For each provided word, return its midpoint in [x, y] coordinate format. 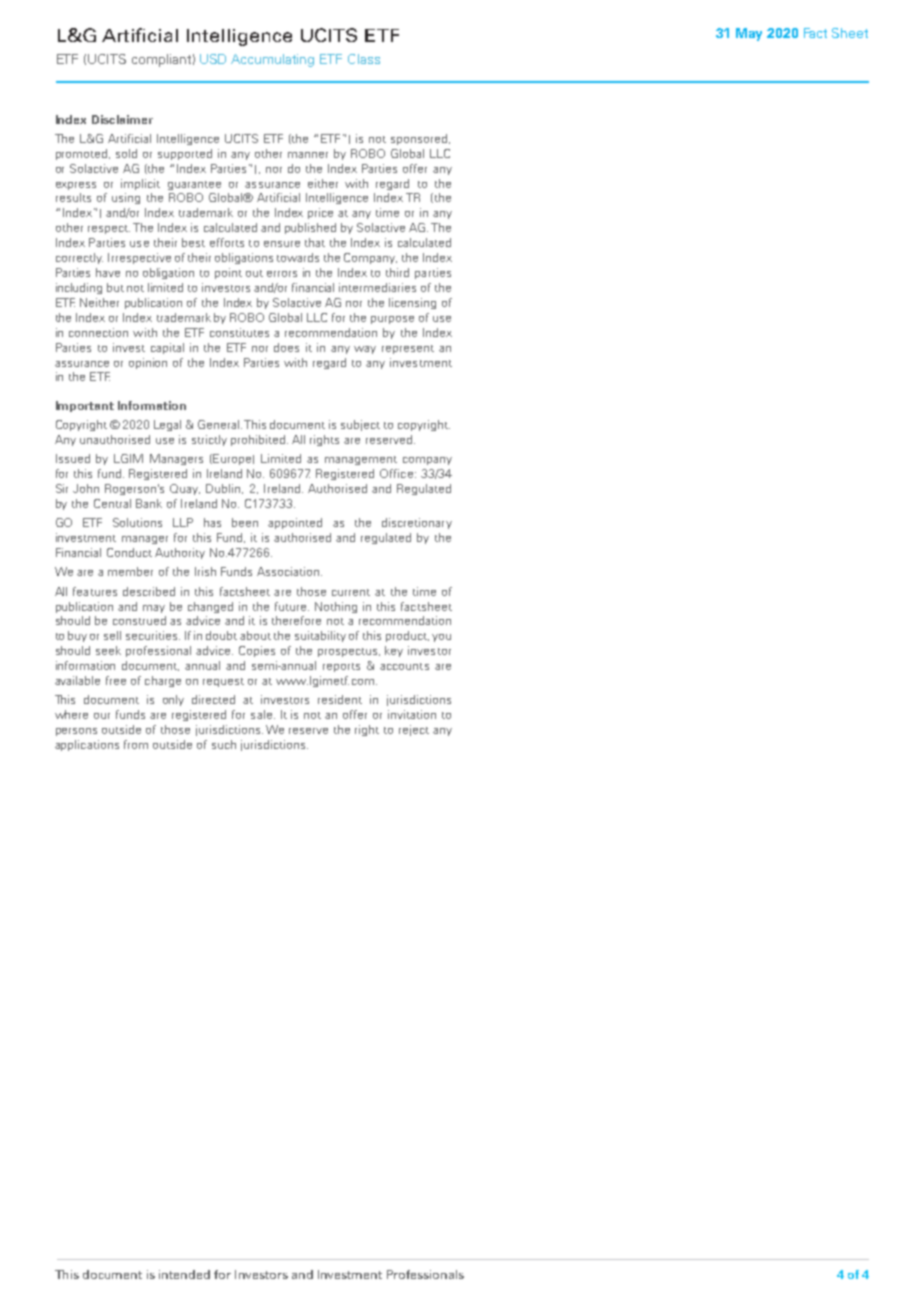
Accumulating [272, 60]
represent [408, 349]
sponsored [420, 139]
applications [87, 745]
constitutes [239, 332]
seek [108, 650]
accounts [404, 666]
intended [184, 1274]
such [224, 744]
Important [85, 406]
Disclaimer [122, 119]
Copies [257, 651]
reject [414, 730]
